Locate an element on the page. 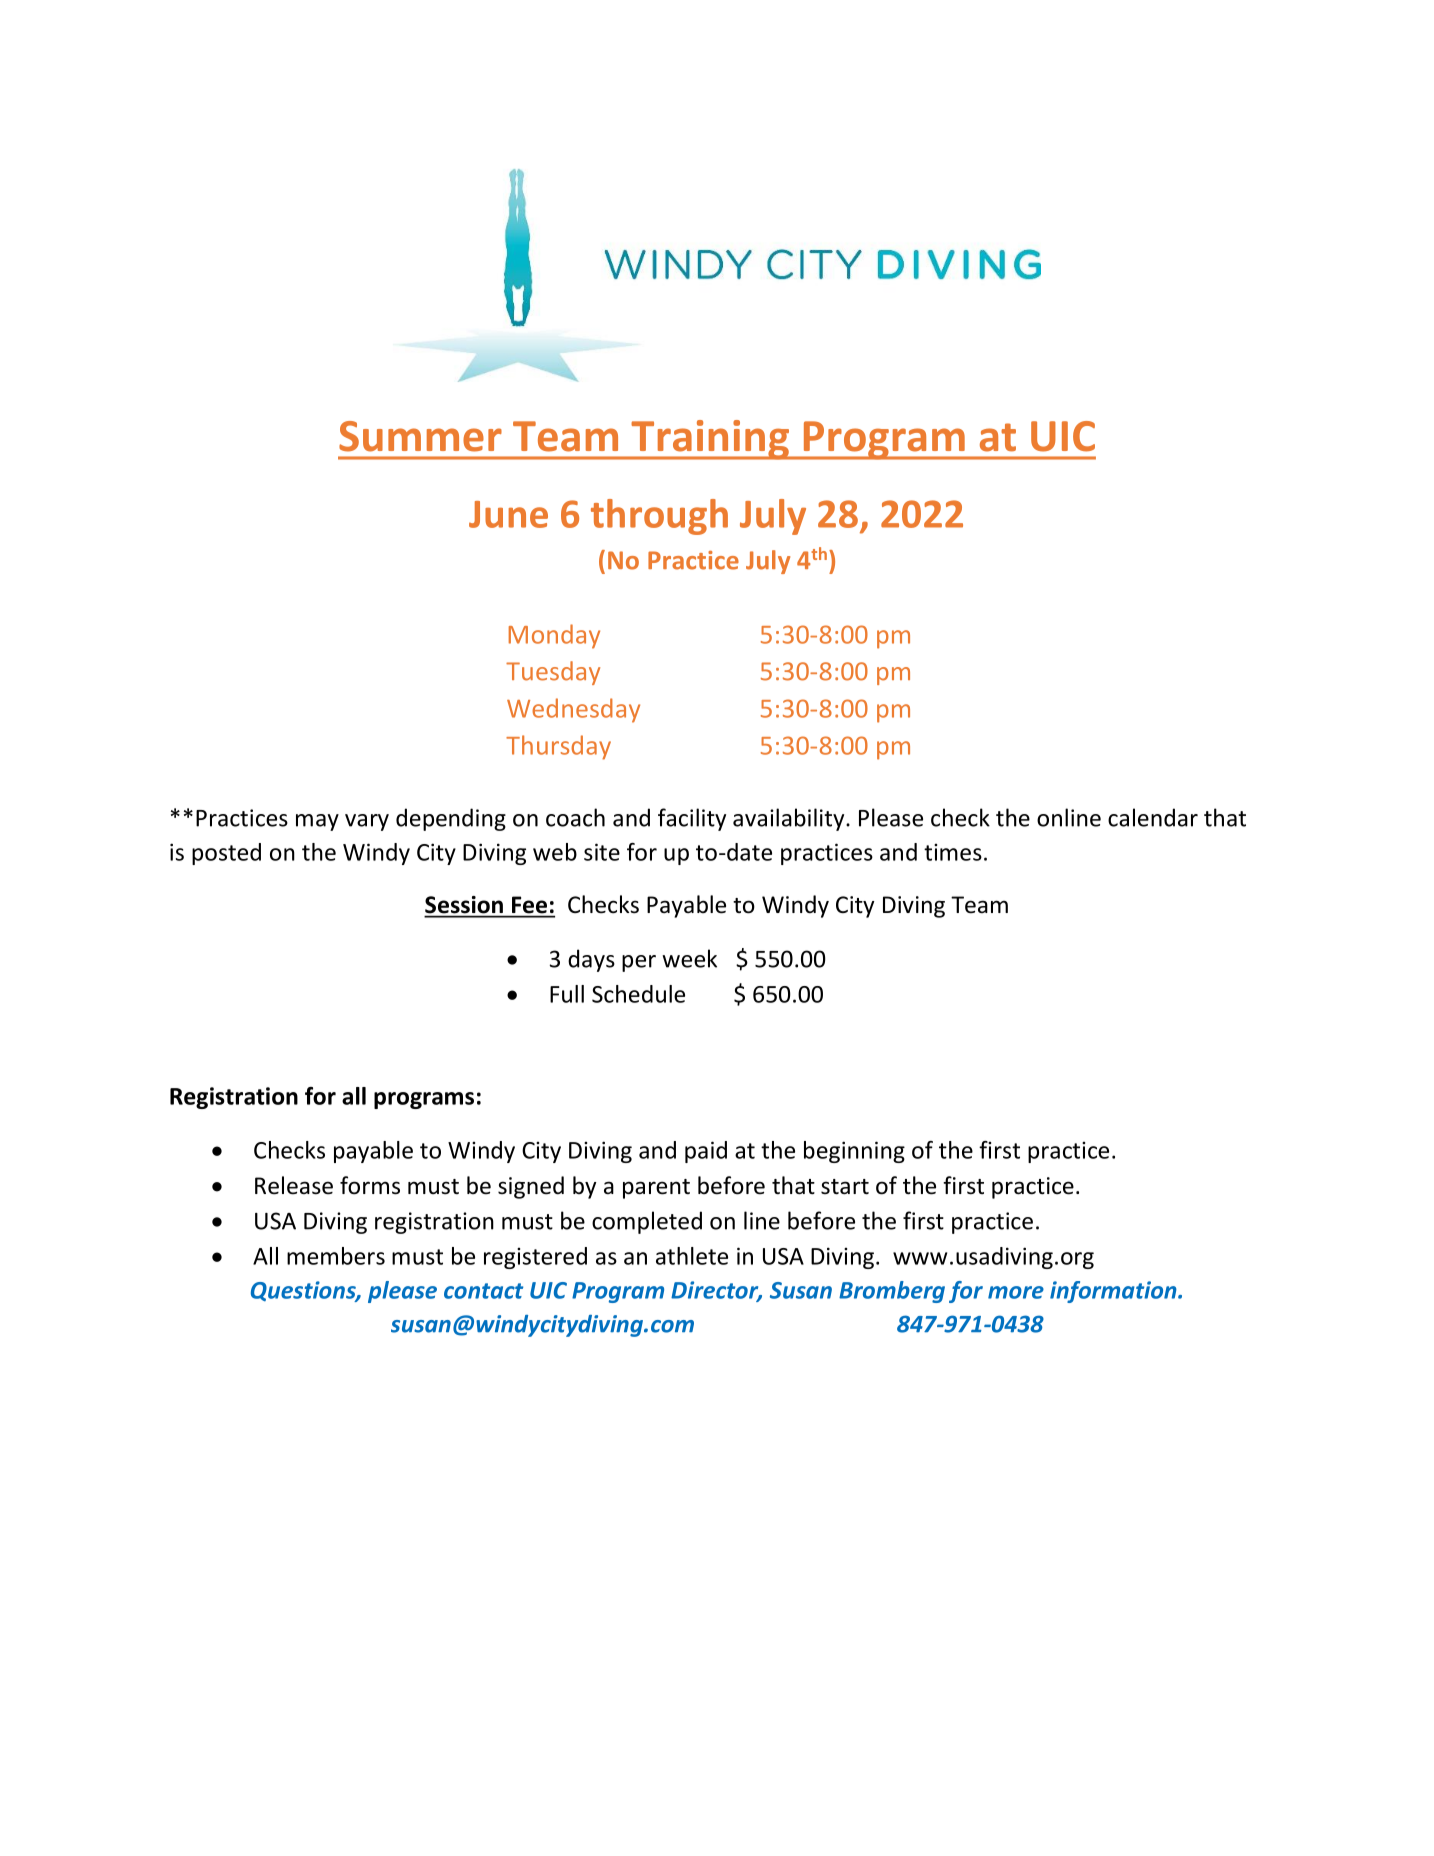  availability is located at coordinates (790, 819).
